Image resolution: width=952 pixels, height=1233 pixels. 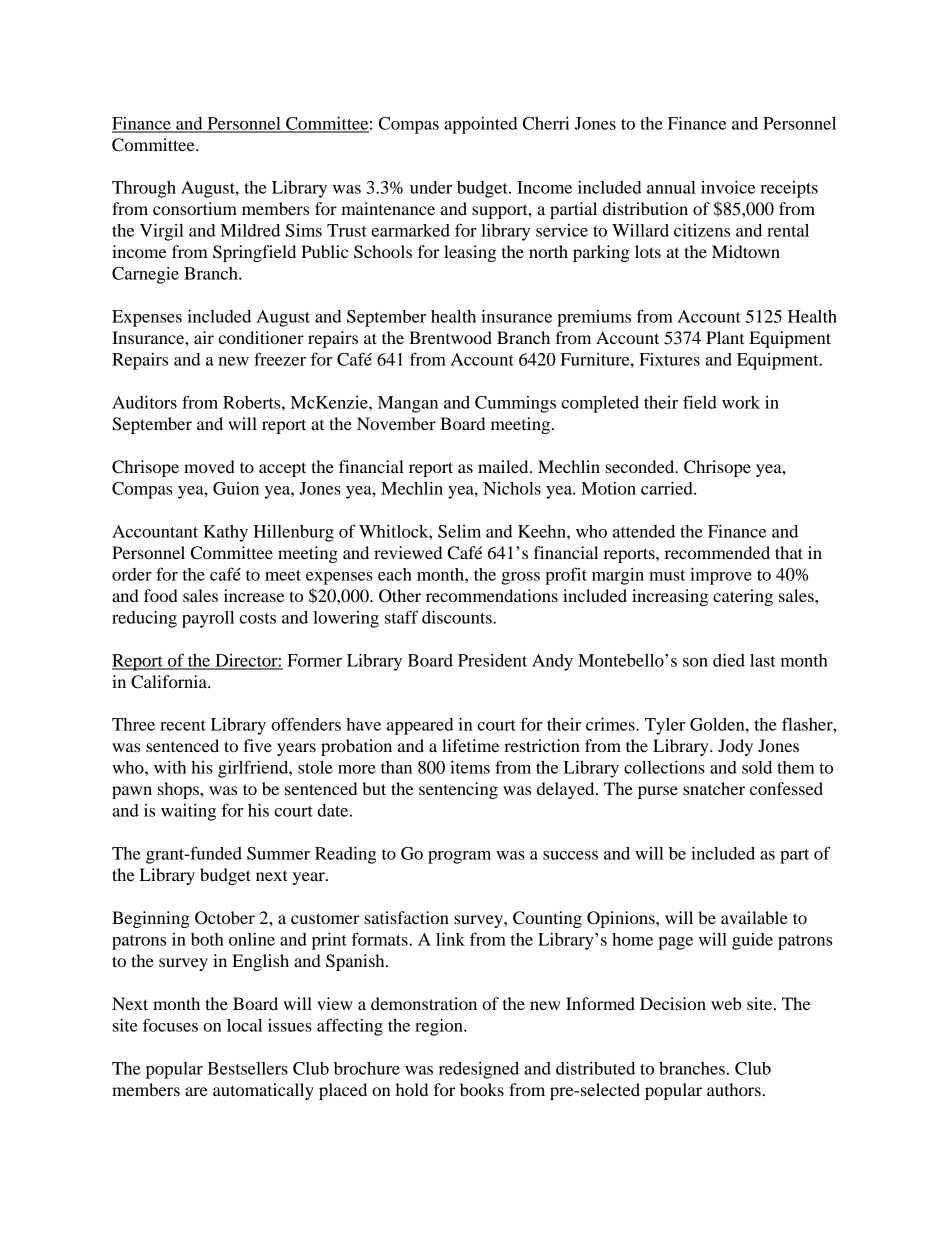 I want to click on catering, so click(x=743, y=597).
